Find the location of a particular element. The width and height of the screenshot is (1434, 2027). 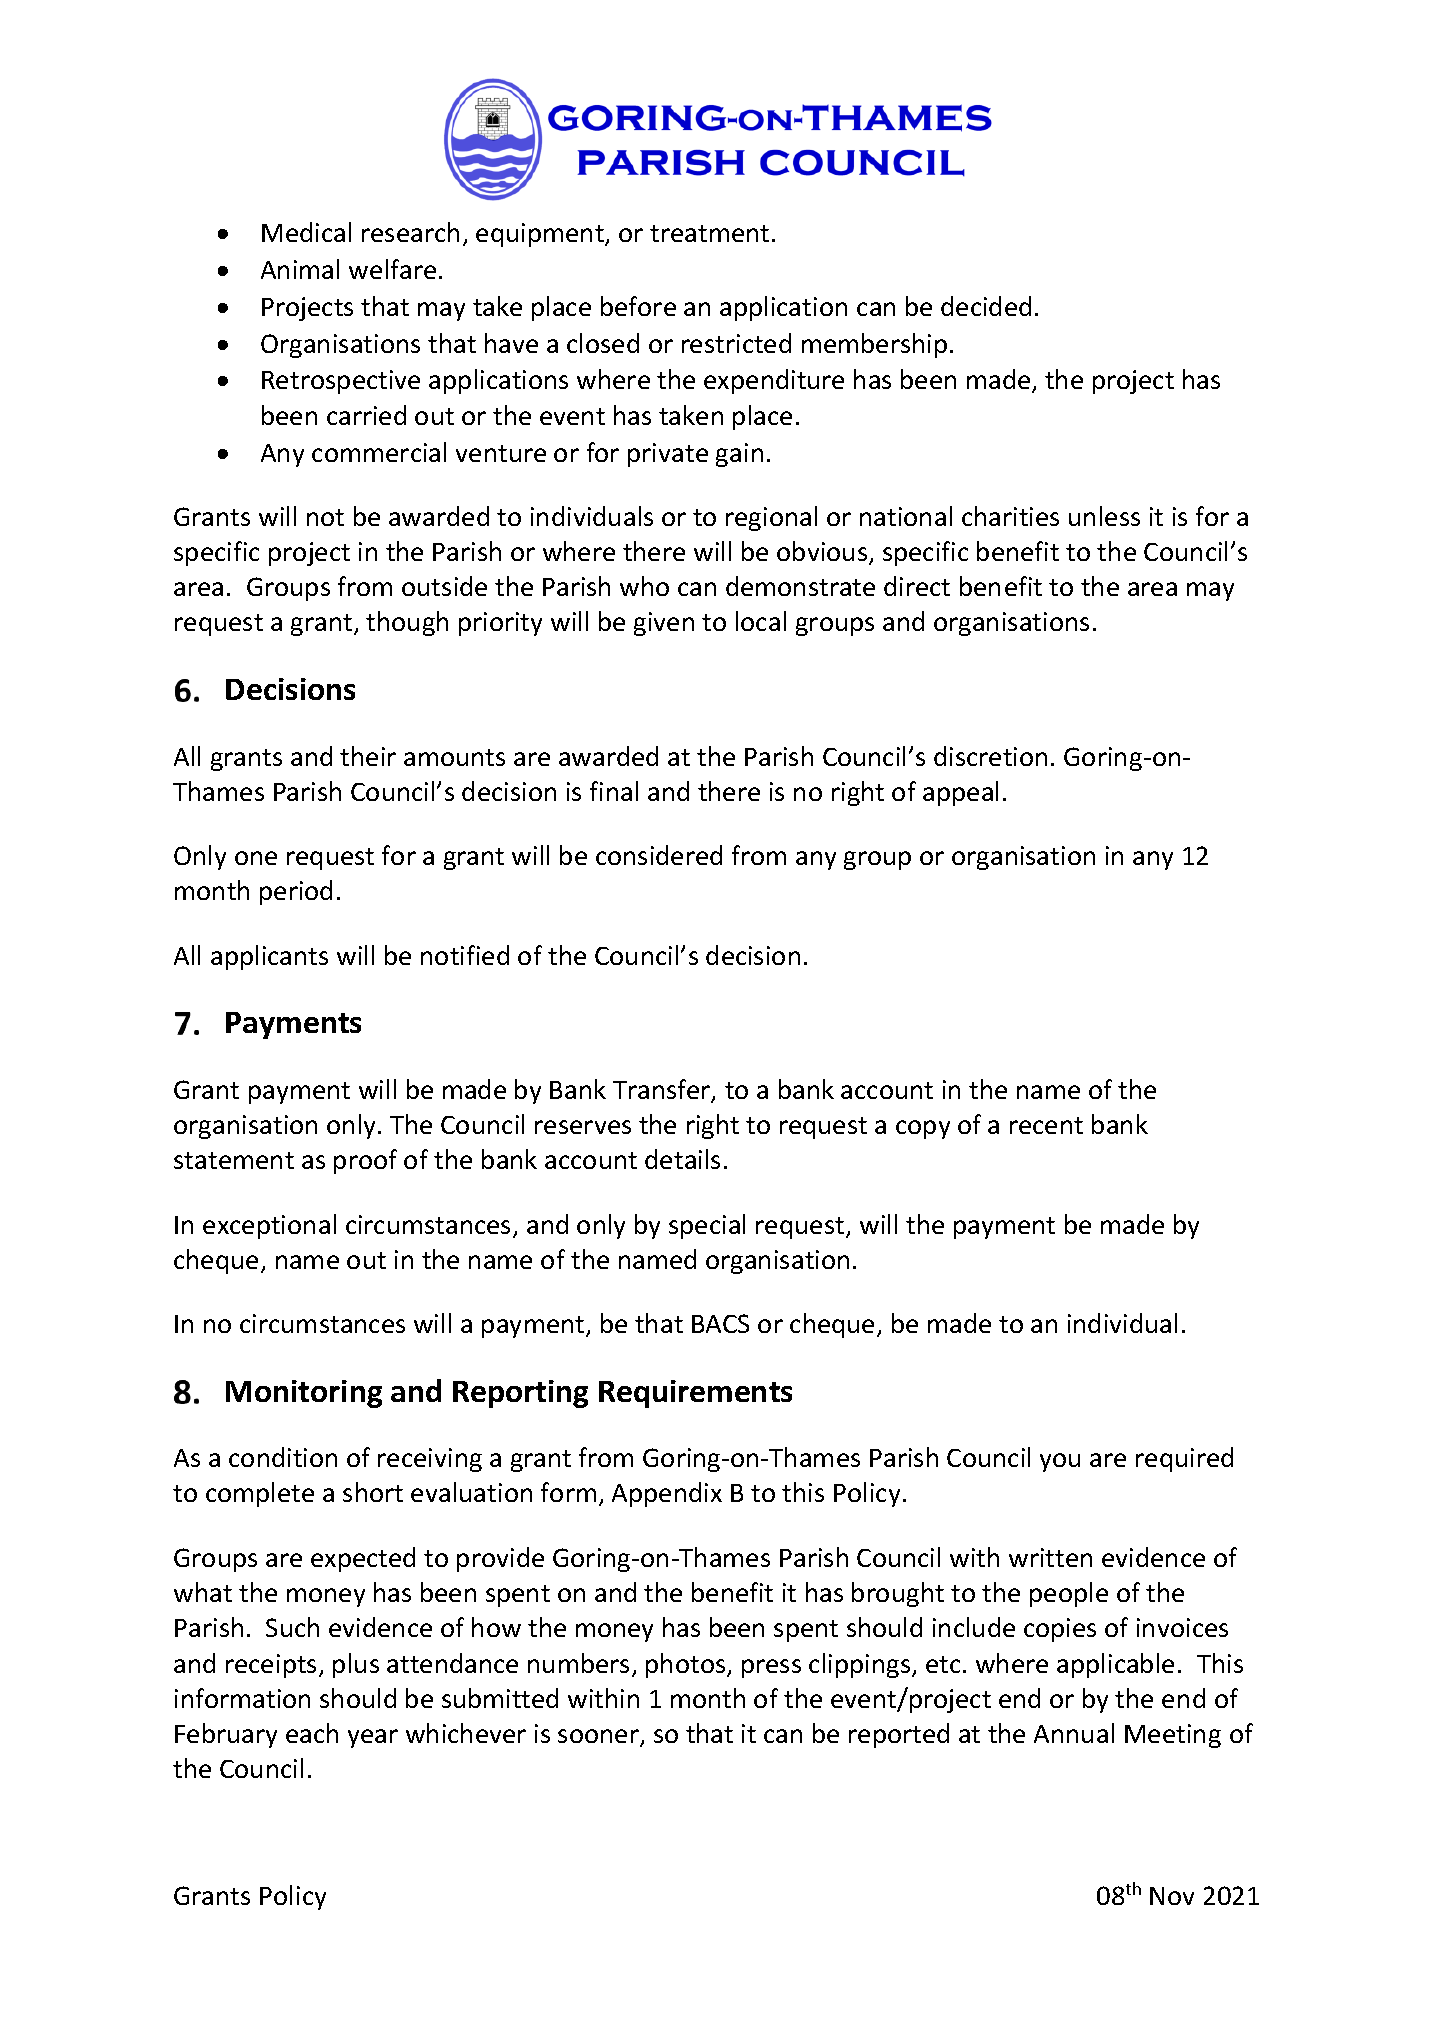

Animal is located at coordinates (300, 269).
